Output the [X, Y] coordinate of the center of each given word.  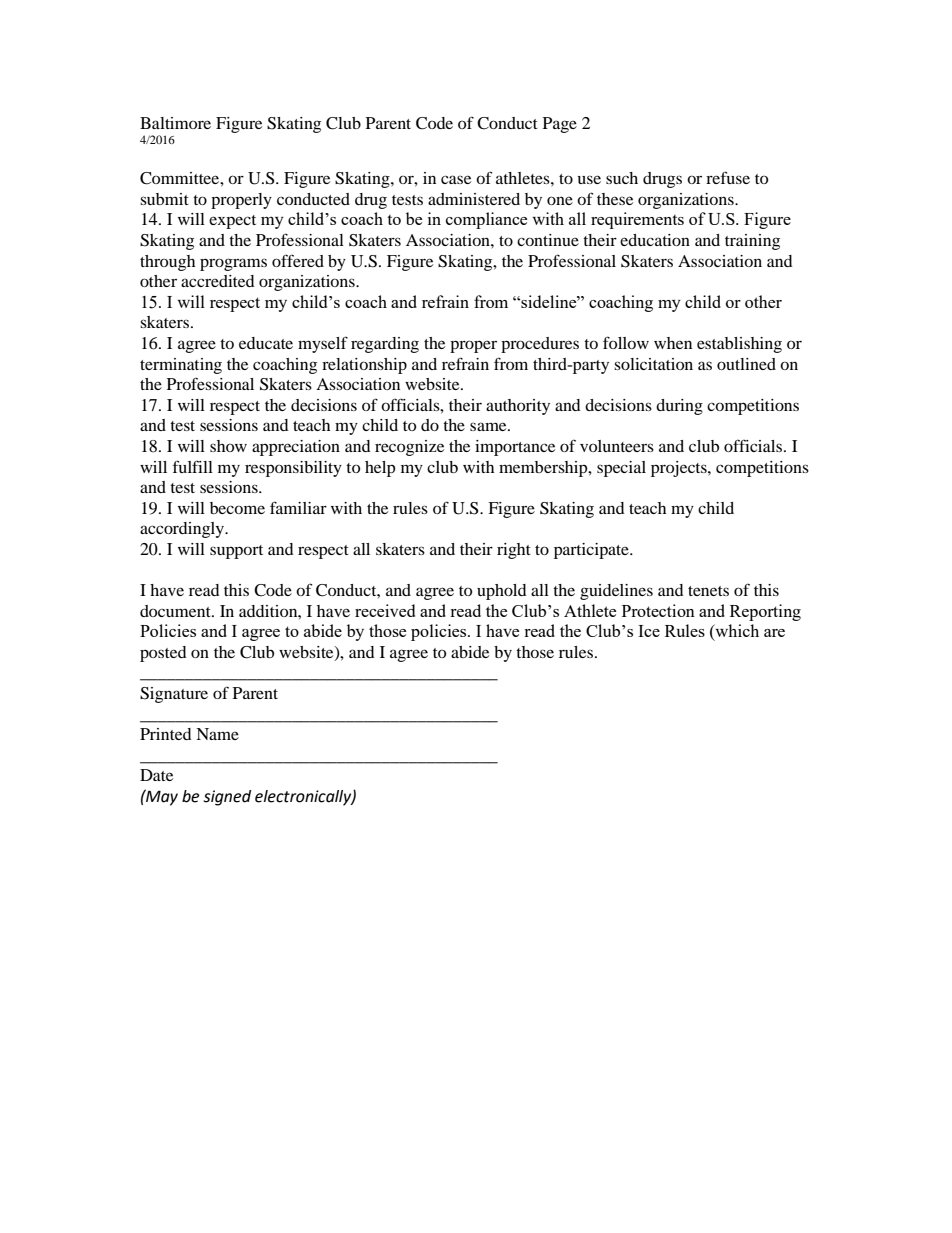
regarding [385, 345]
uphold [502, 592]
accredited [218, 281]
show [228, 446]
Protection [658, 610]
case [456, 179]
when [673, 343]
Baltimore [175, 123]
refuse [728, 177]
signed [227, 798]
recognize [409, 448]
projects [680, 469]
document [176, 611]
